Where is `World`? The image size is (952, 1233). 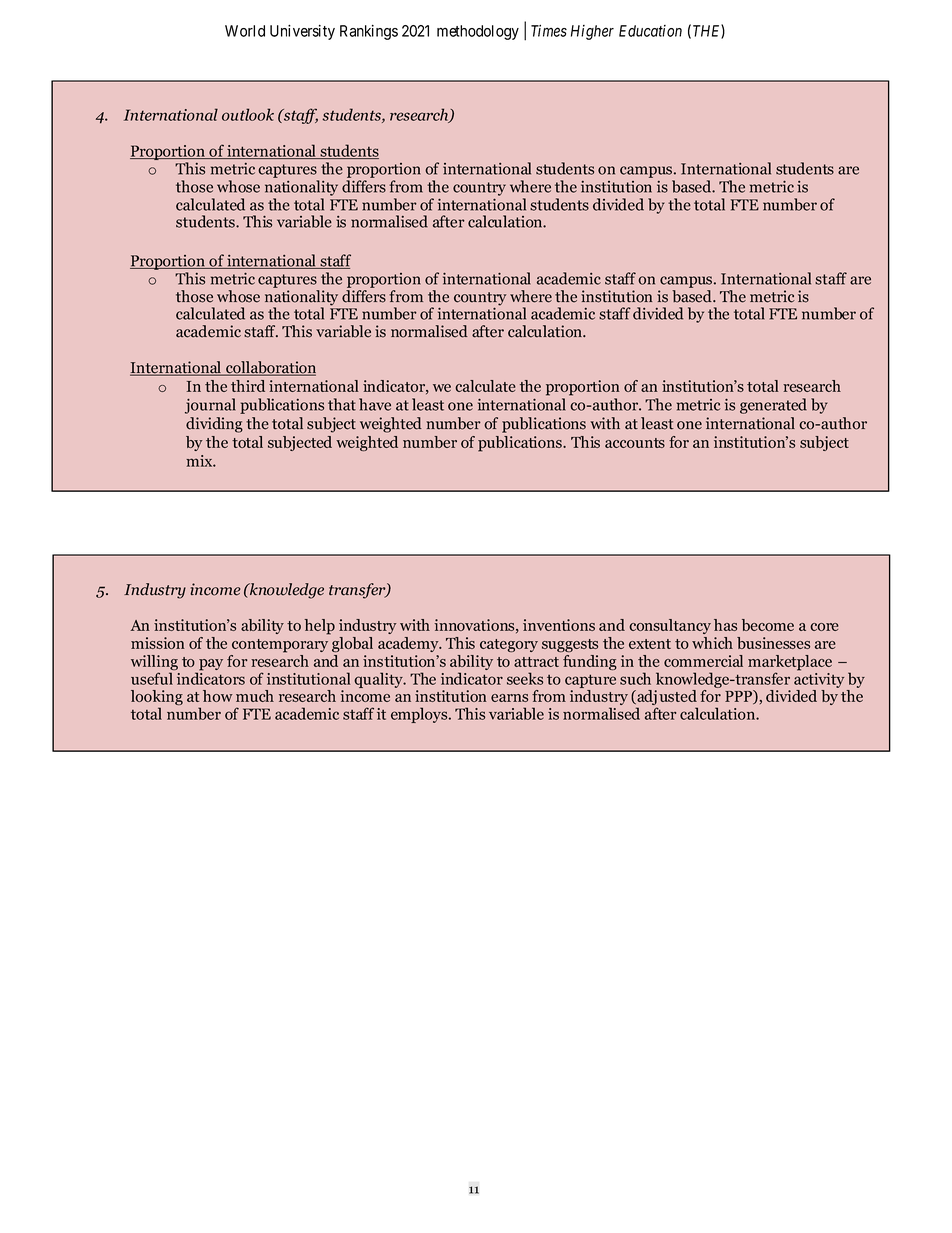
World is located at coordinates (245, 31).
